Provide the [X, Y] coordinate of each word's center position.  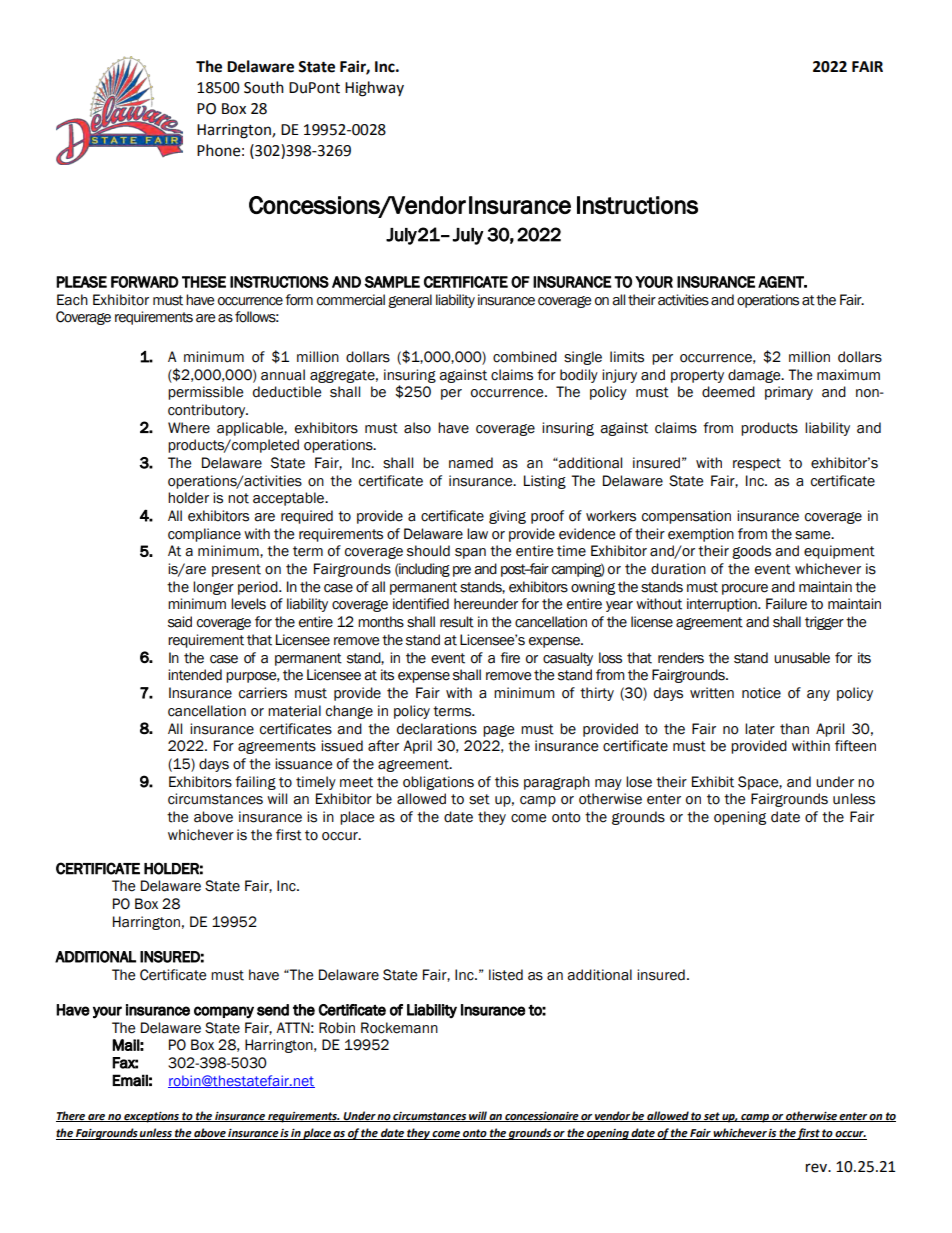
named [471, 463]
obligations [438, 783]
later [760, 729]
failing [255, 783]
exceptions [151, 1117]
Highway [374, 89]
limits [627, 357]
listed [506, 975]
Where [189, 428]
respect [757, 464]
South [264, 87]
